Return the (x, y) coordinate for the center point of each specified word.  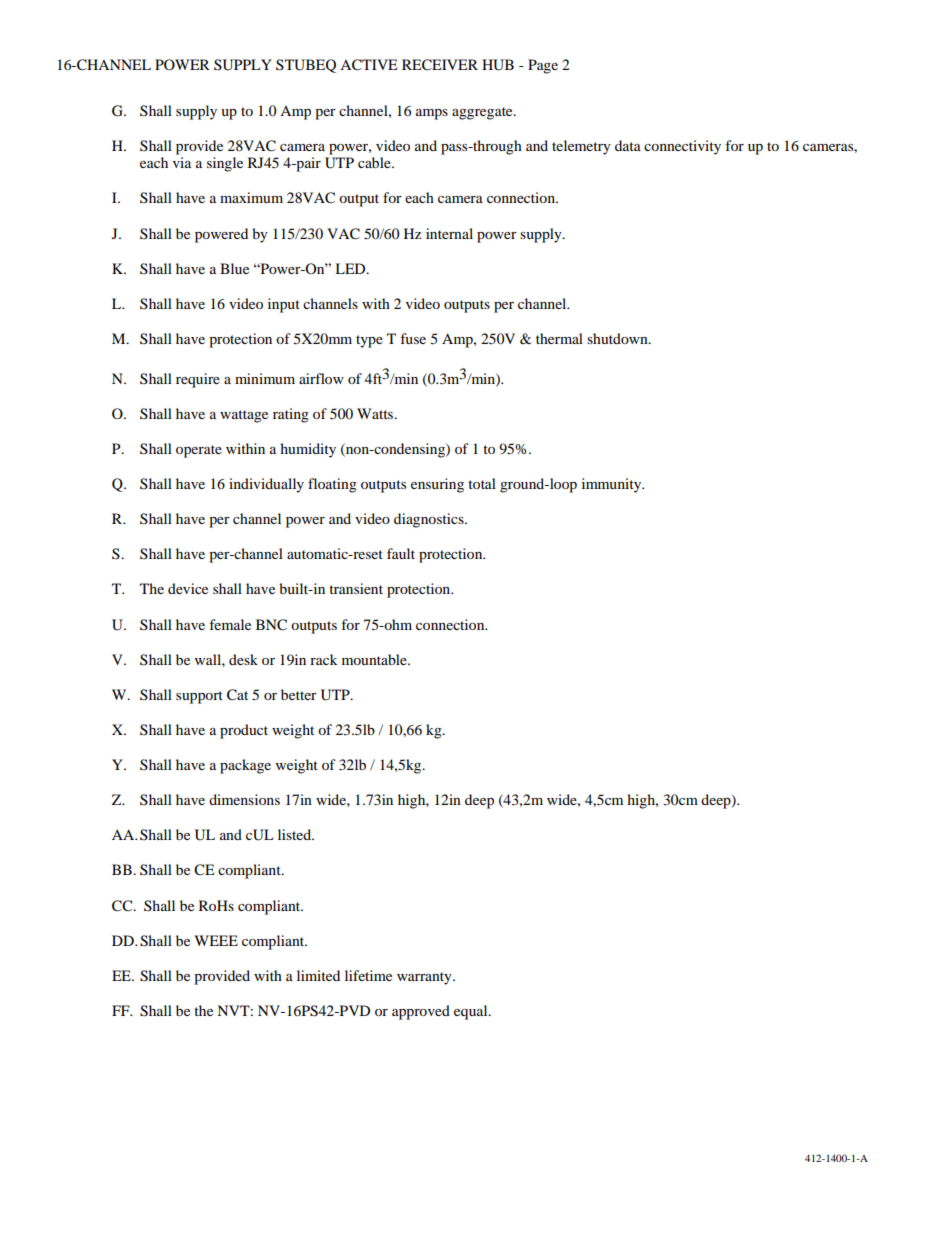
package (245, 766)
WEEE (216, 940)
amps (432, 114)
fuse (413, 338)
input (284, 305)
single (225, 164)
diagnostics (430, 520)
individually (266, 485)
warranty (425, 978)
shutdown (618, 338)
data (628, 145)
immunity (613, 485)
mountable (375, 659)
